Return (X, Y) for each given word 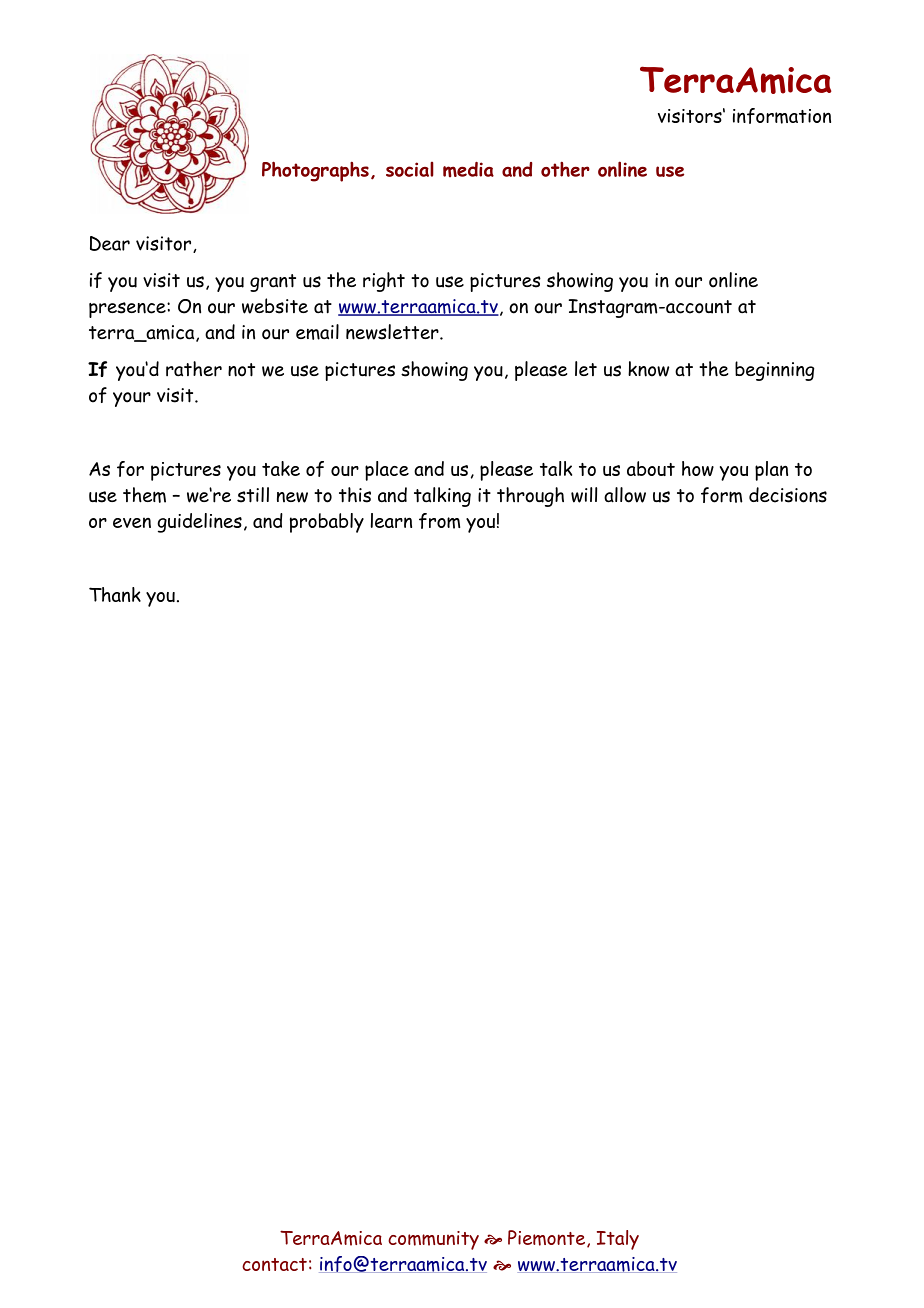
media (468, 170)
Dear (110, 243)
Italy (618, 1240)
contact (274, 1264)
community (433, 1240)
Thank (115, 594)
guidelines (200, 523)
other (565, 169)
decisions (788, 495)
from (439, 521)
